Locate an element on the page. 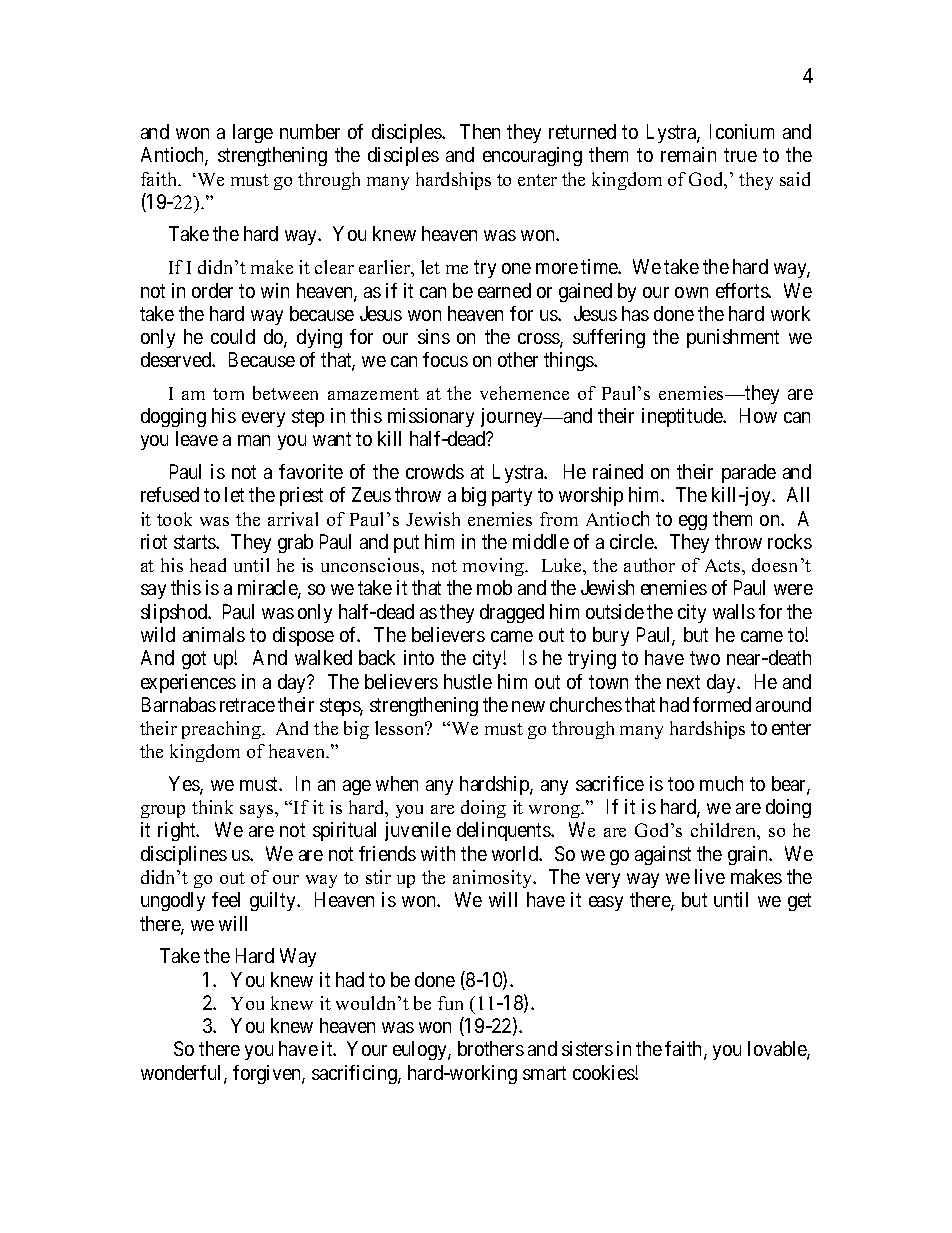 This page has width=952, height=1233. wonderful is located at coordinates (183, 1074).
